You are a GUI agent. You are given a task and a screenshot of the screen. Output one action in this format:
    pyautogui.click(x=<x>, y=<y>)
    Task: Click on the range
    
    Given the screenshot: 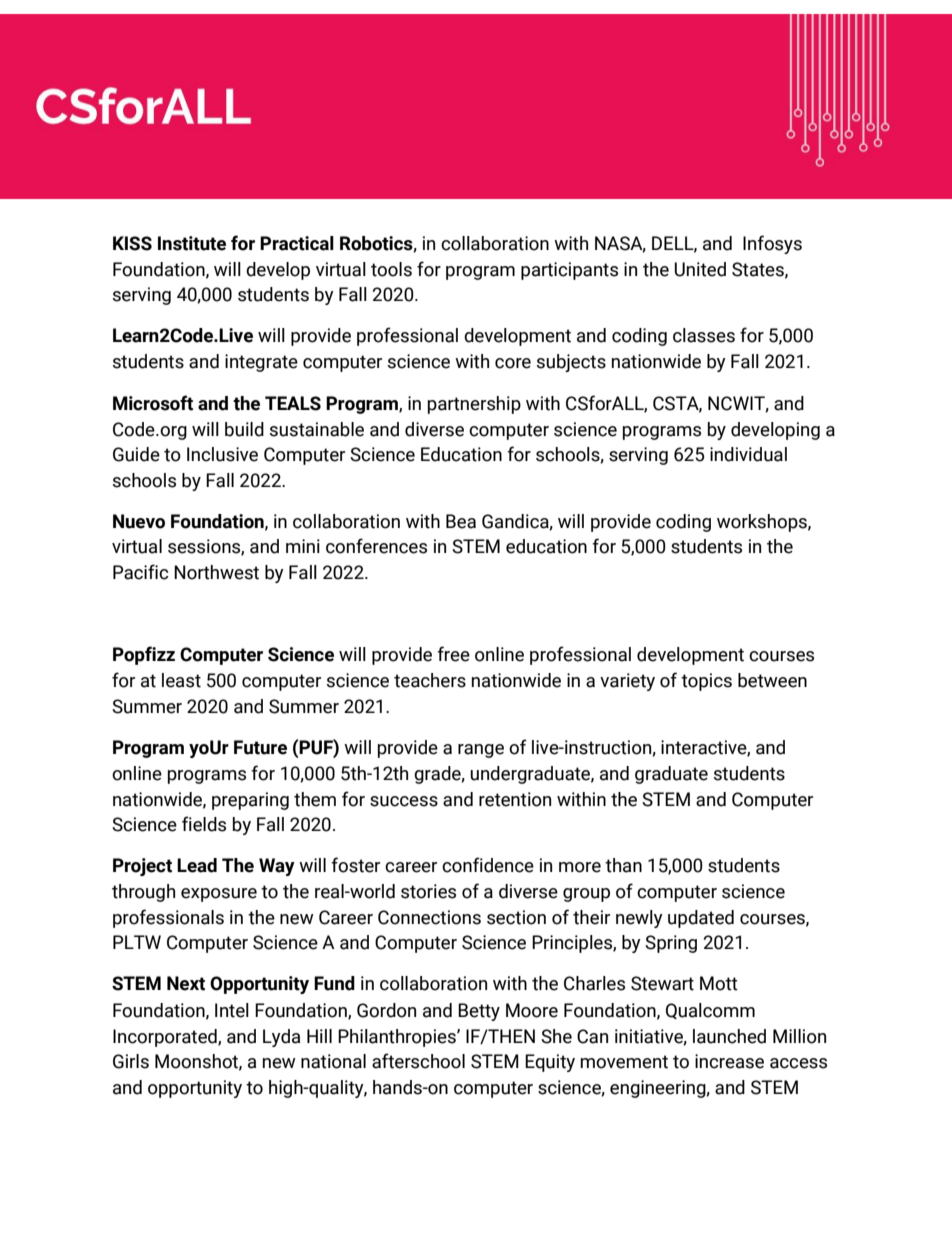 What is the action you would take?
    pyautogui.click(x=481, y=751)
